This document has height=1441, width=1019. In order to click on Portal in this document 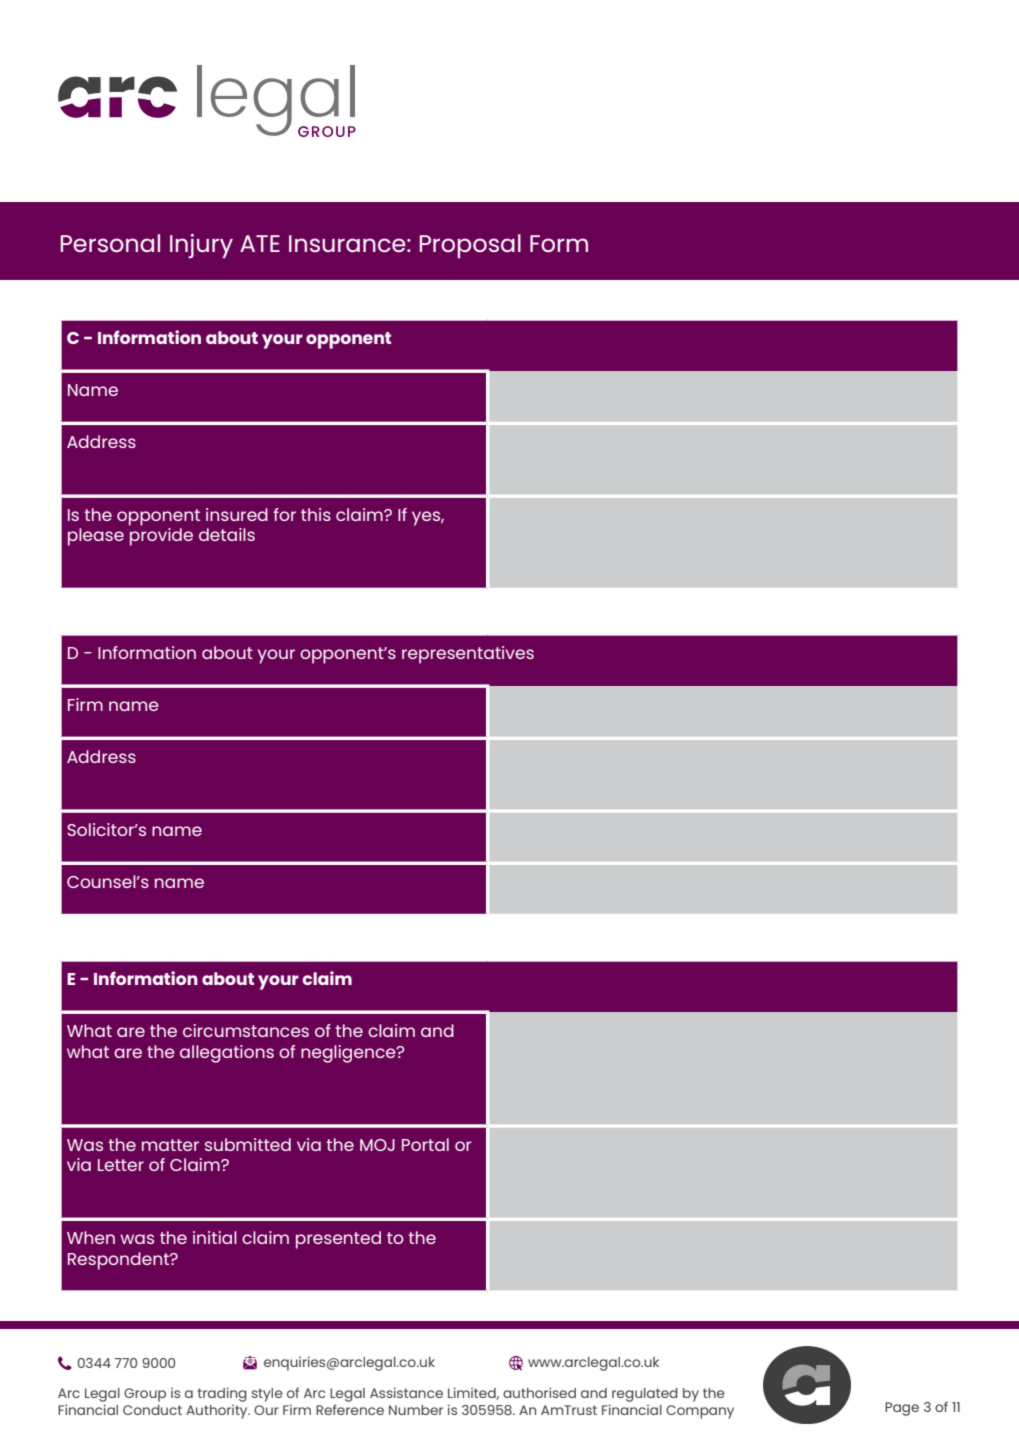, I will do `click(425, 1144)`.
